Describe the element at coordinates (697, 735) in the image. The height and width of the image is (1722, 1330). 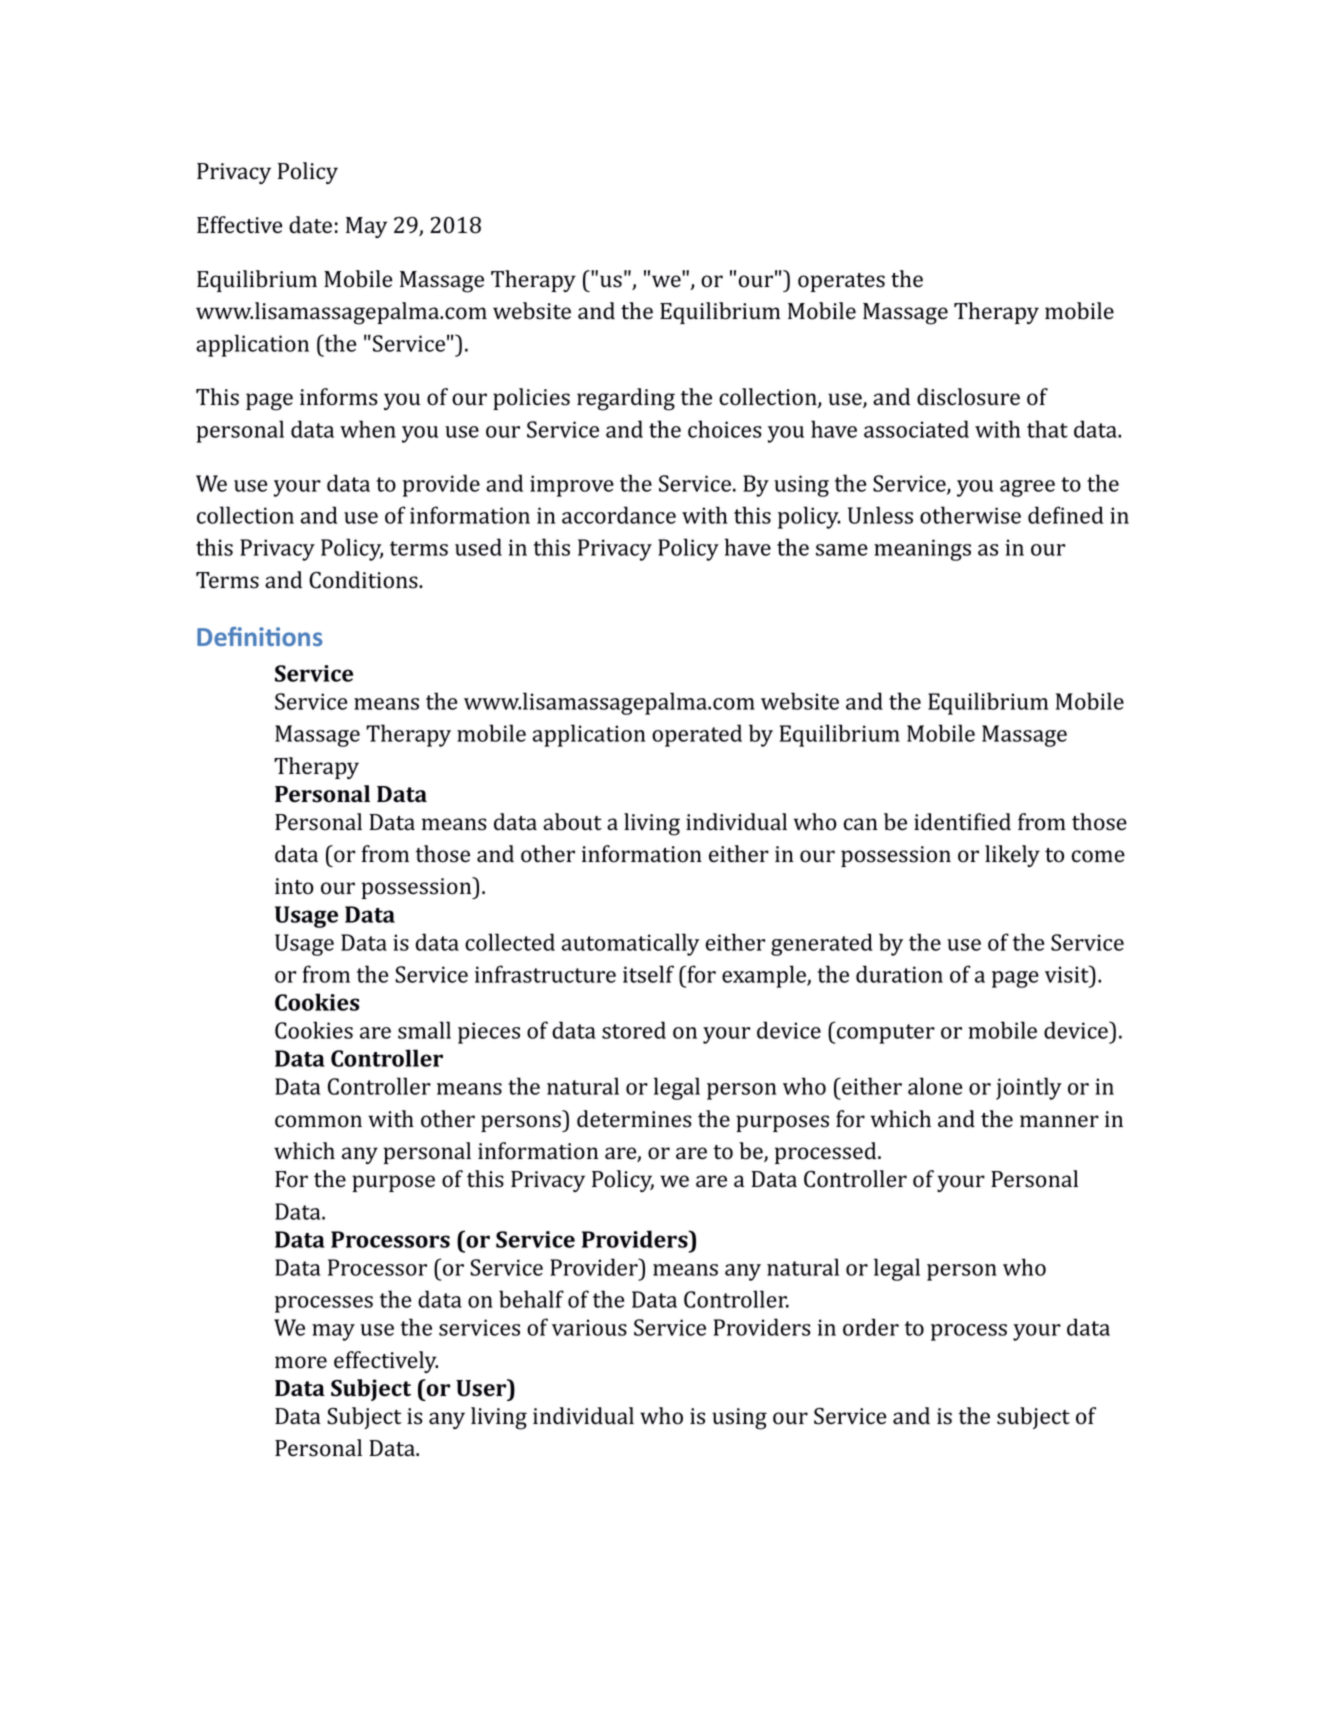
I see `operated` at that location.
